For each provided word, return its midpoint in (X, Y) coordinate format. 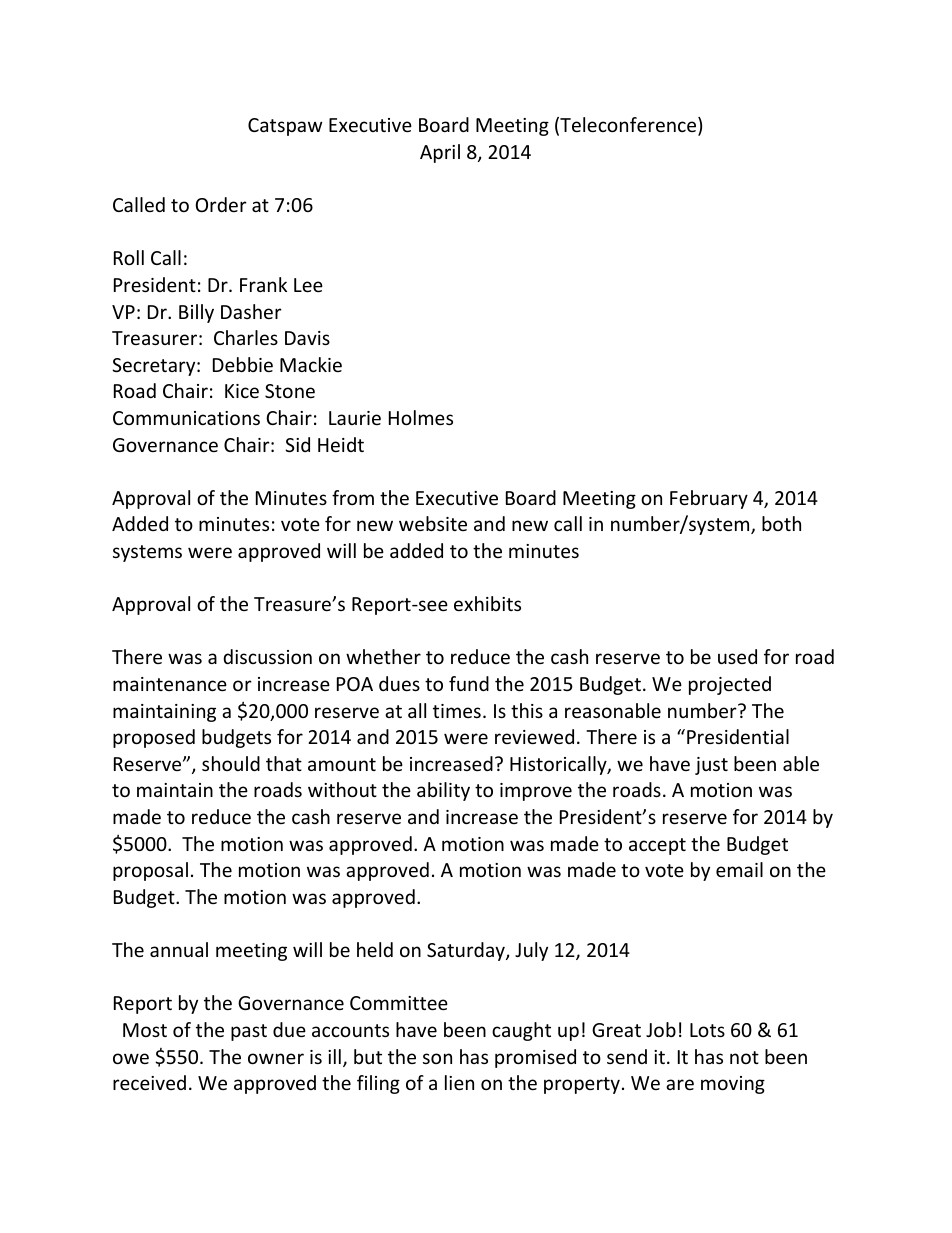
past (249, 1032)
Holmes (421, 417)
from (353, 497)
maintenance (170, 684)
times (457, 711)
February (709, 499)
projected (730, 685)
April (440, 153)
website (433, 523)
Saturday (467, 951)
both (781, 523)
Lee (308, 285)
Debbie (243, 364)
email (739, 869)
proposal (150, 871)
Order (221, 204)
